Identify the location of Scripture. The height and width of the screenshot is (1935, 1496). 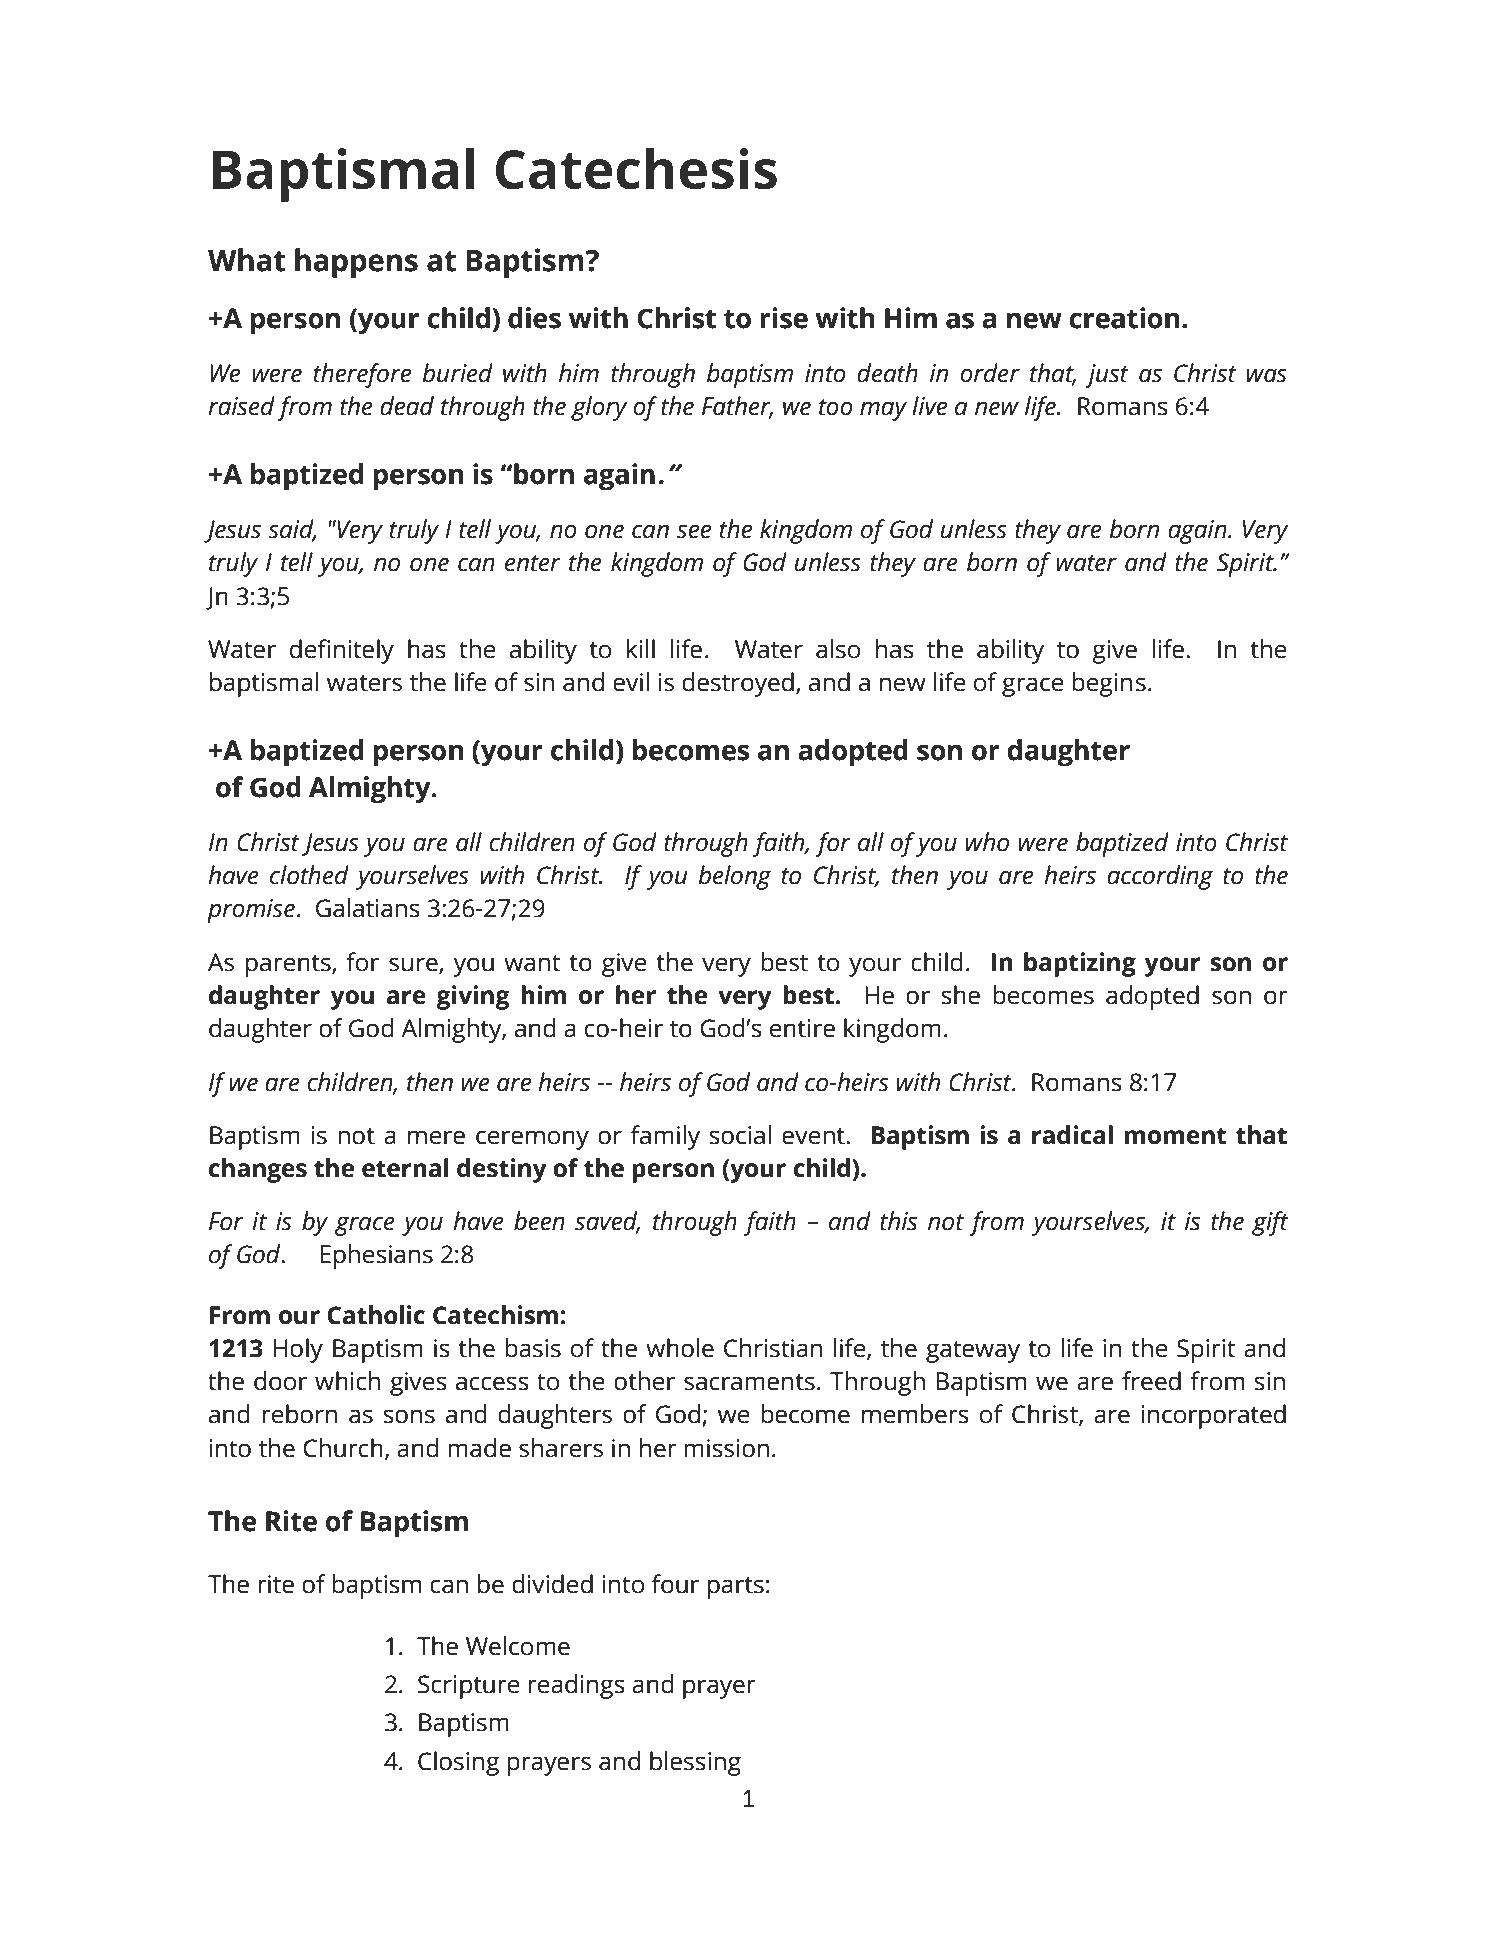
(468, 1687).
